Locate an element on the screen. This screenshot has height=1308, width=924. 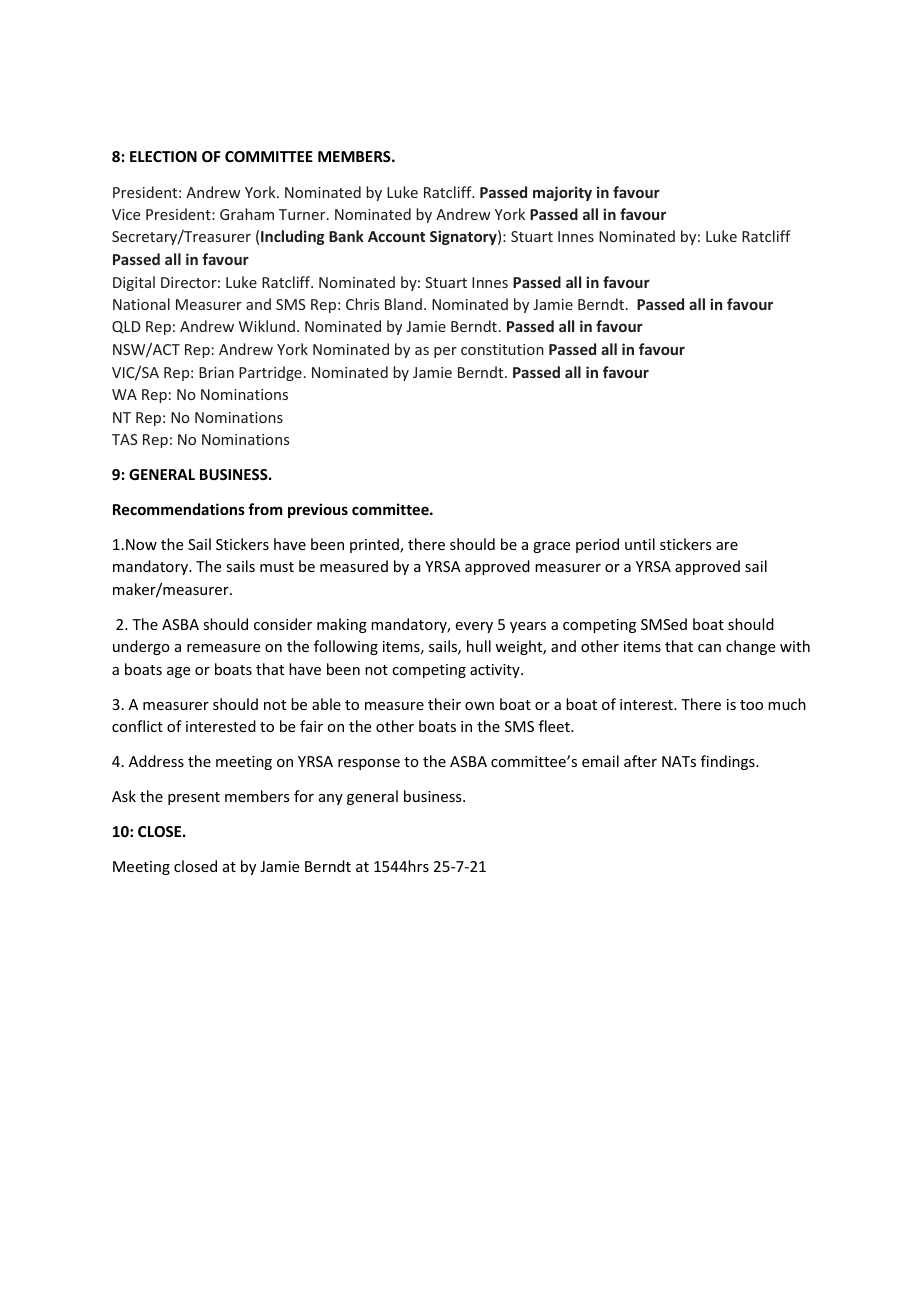
Account is located at coordinates (396, 236).
